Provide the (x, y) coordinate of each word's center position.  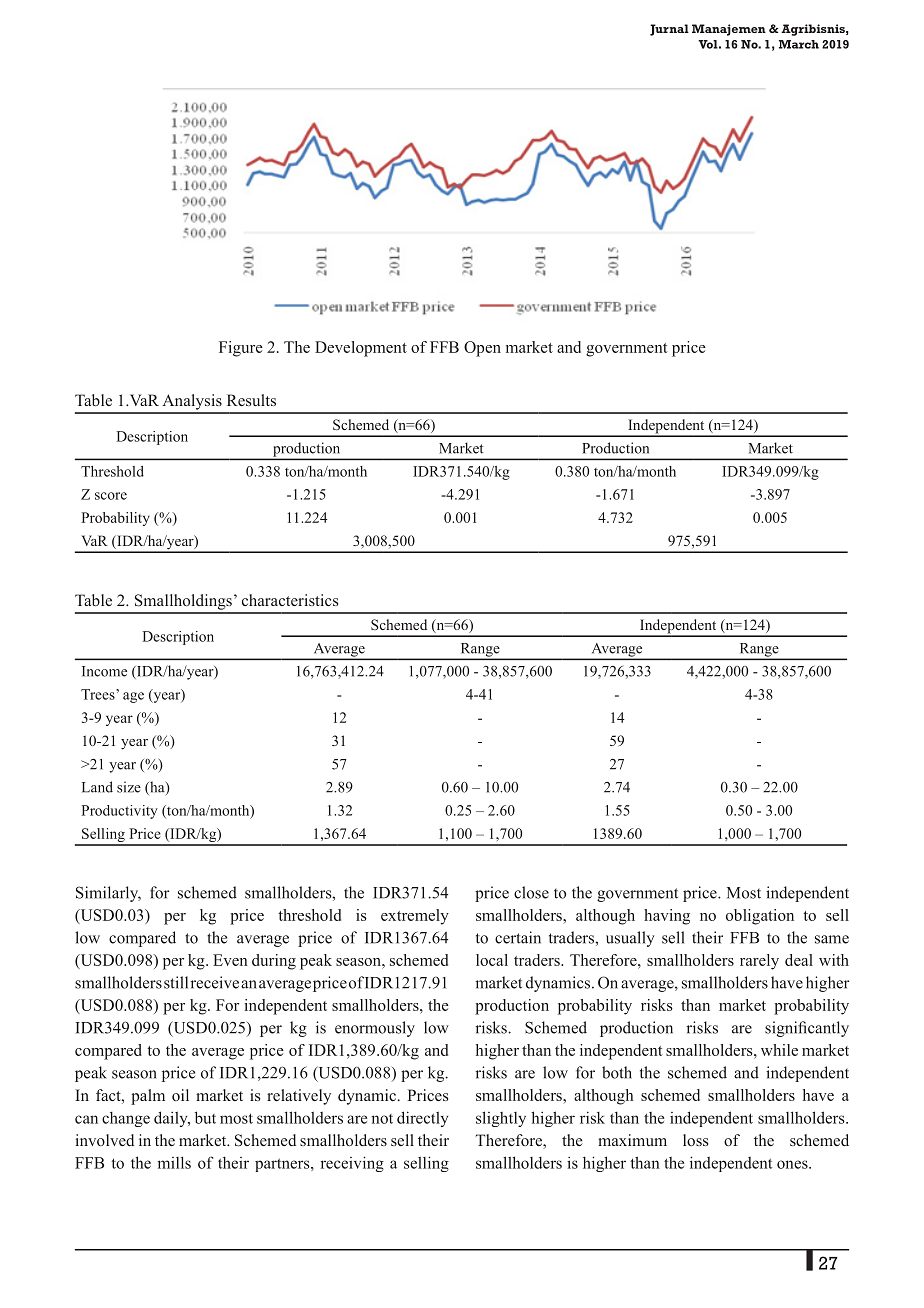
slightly (501, 1119)
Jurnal (669, 30)
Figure (241, 349)
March (799, 44)
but (205, 1117)
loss (695, 1140)
